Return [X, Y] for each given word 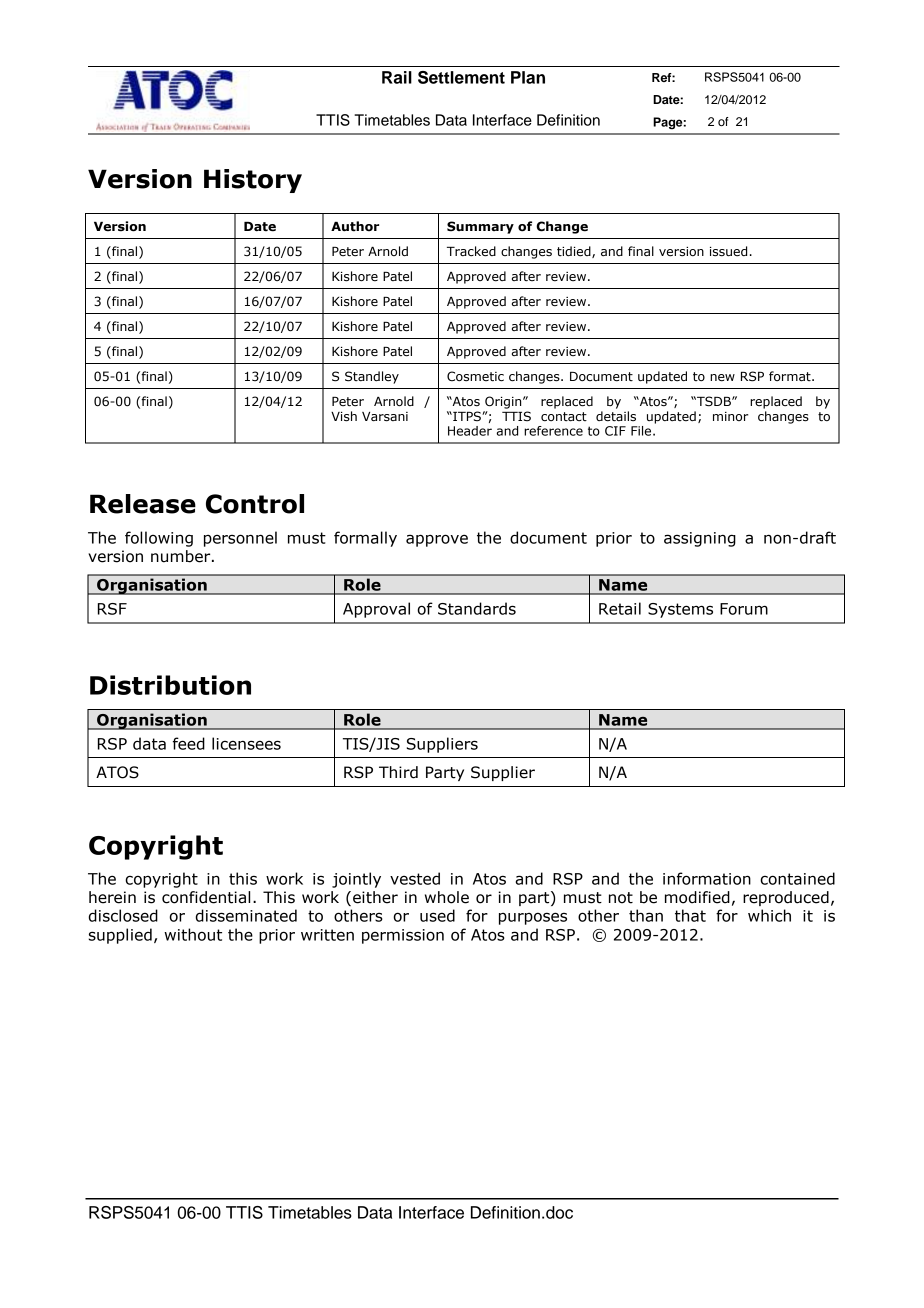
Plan [528, 77]
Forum [744, 609]
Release [143, 504]
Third [398, 772]
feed [189, 743]
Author [355, 226]
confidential [206, 897]
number [182, 556]
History [253, 181]
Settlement [461, 77]
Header [470, 431]
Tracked [471, 251]
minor [730, 416]
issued [728, 251]
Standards [477, 608]
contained [797, 878]
